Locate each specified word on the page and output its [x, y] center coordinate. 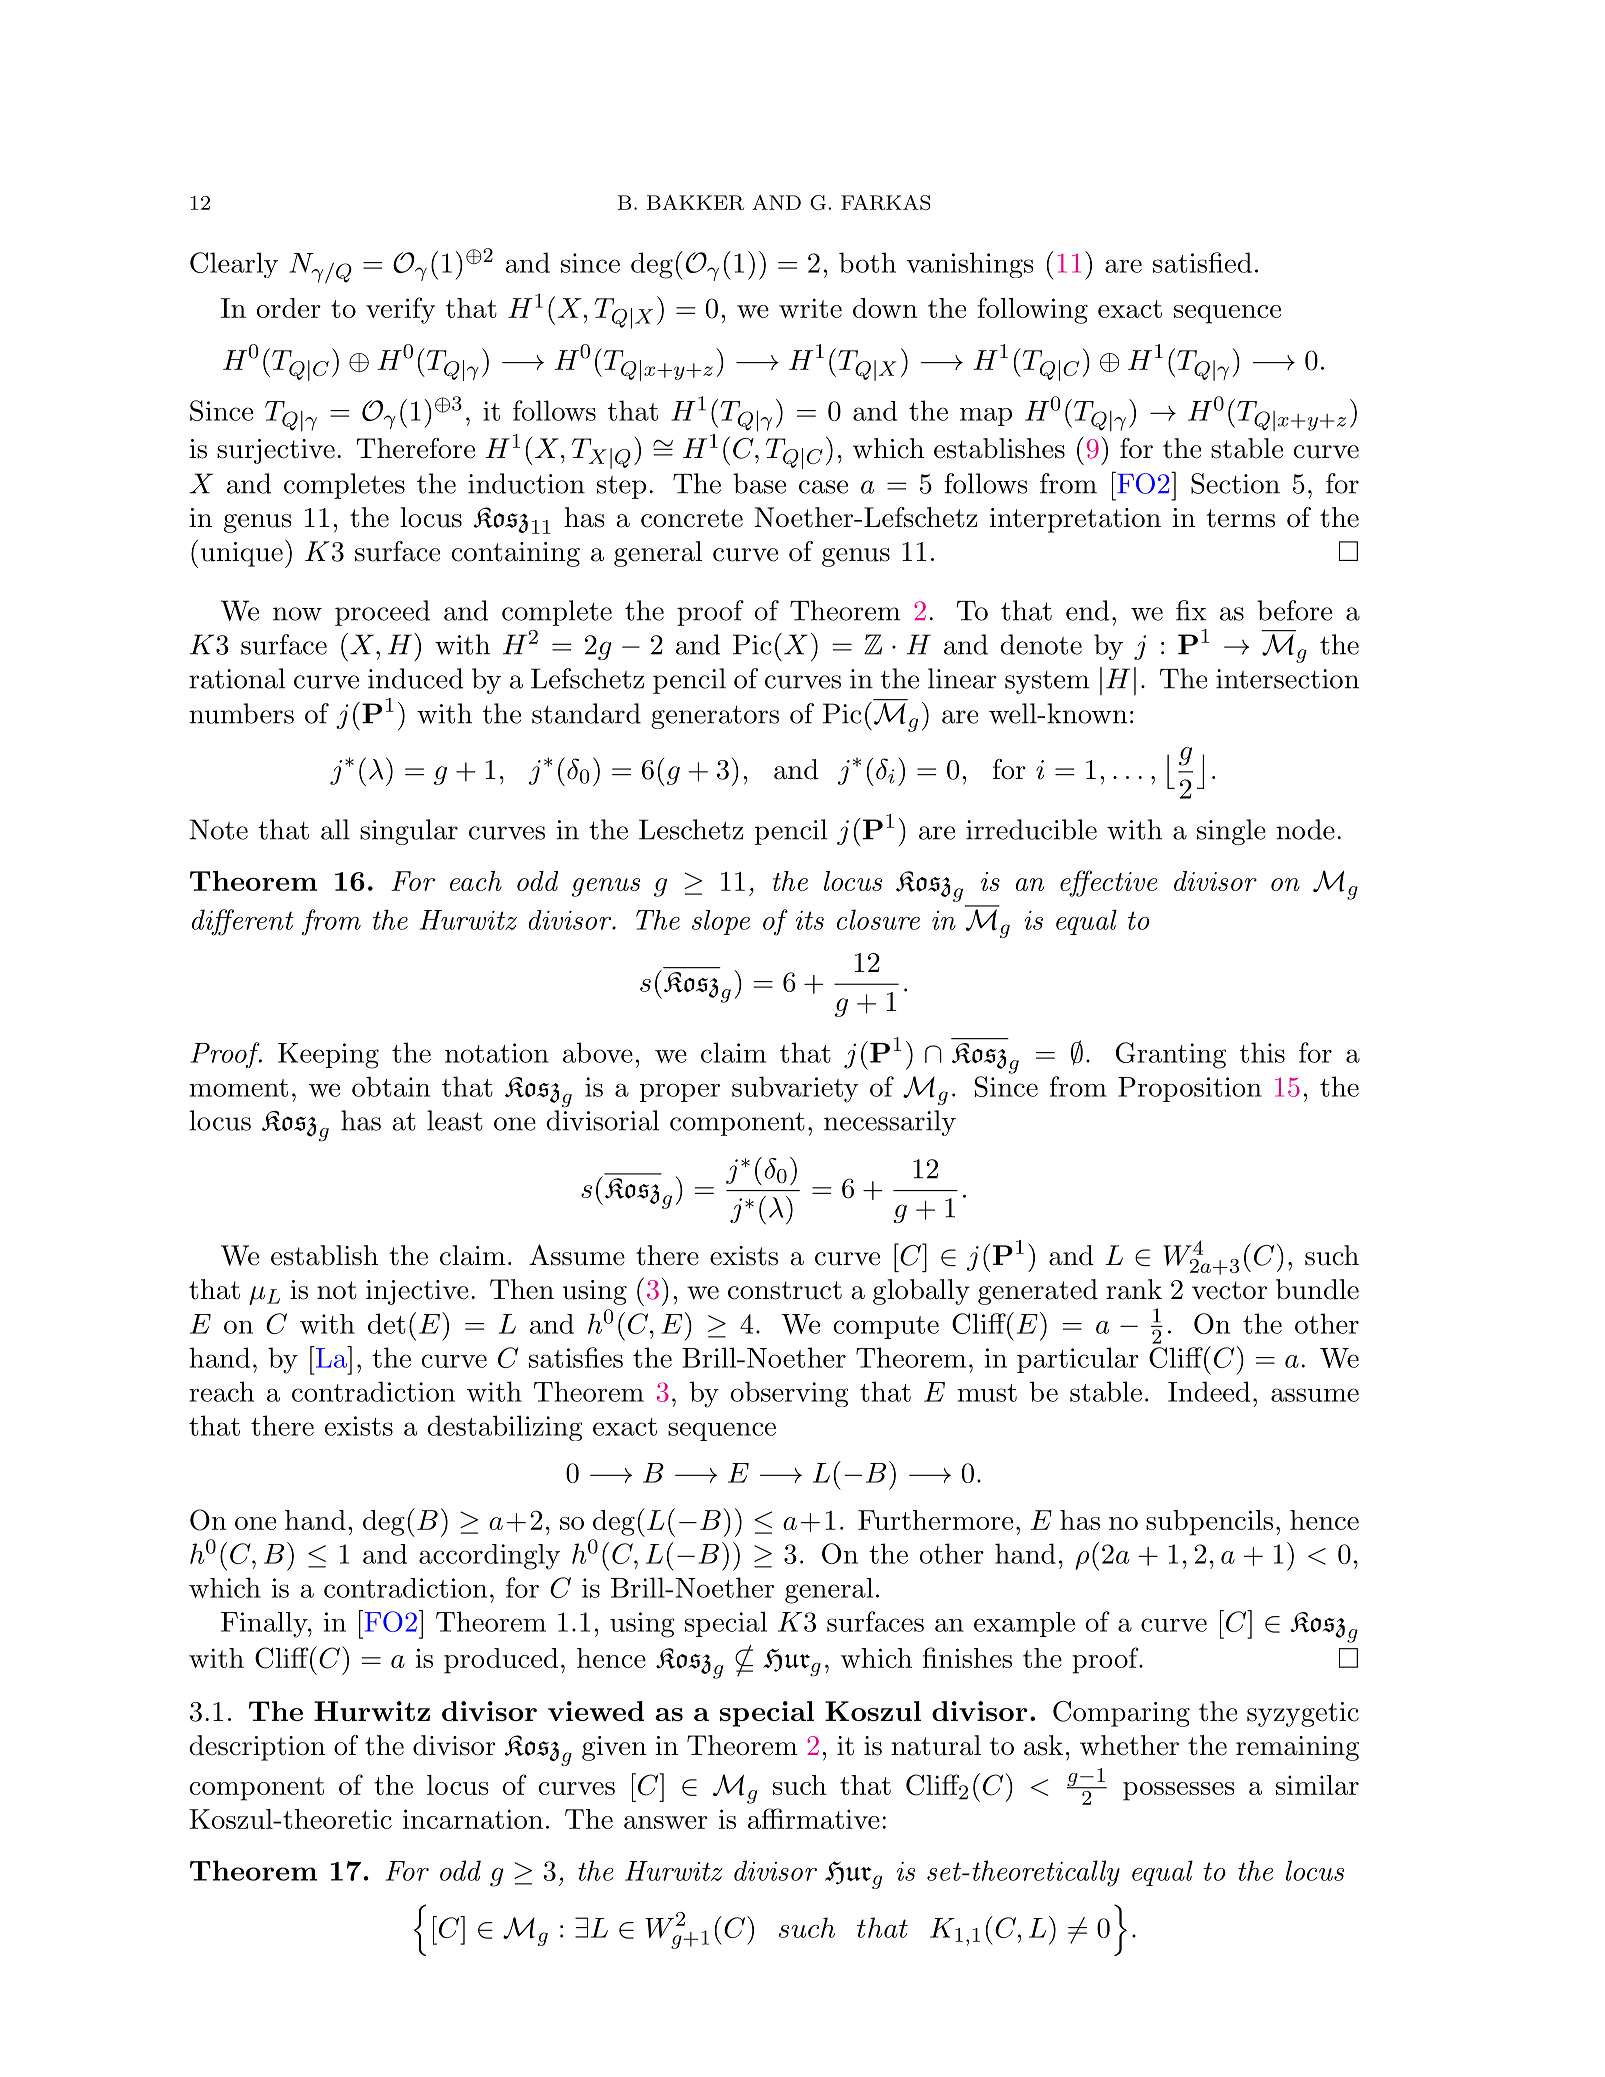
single [1231, 832]
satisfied [1202, 262]
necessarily [890, 1123]
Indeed [1209, 1391]
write [810, 308]
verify [400, 310]
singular [409, 832]
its [810, 920]
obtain [391, 1086]
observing [789, 1394]
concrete [692, 518]
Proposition [1190, 1089]
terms [1240, 518]
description [257, 1748]
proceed [382, 613]
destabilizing [504, 1428]
